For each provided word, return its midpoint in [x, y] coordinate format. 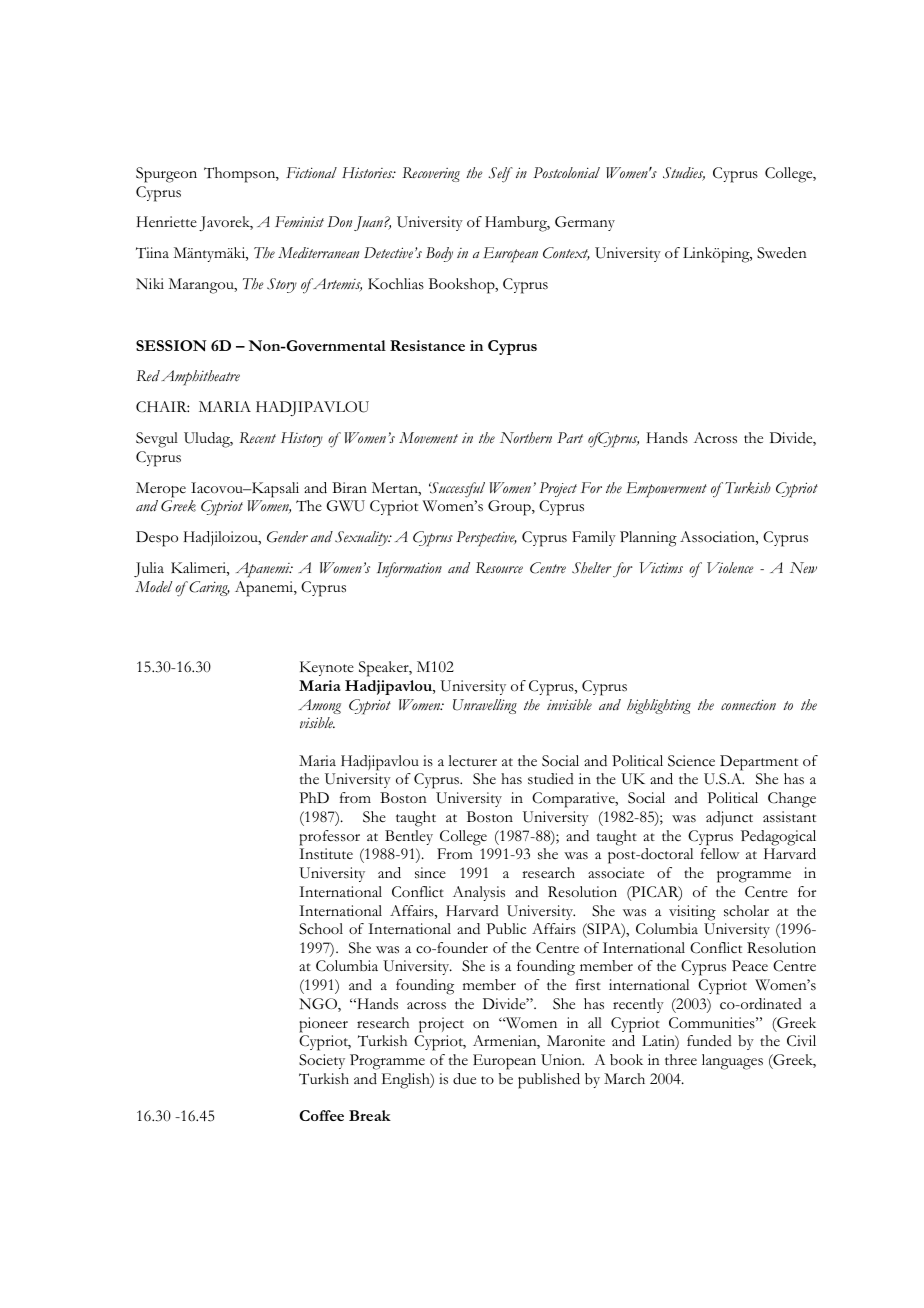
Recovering [431, 174]
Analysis [479, 893]
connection [748, 705]
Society [322, 1061]
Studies [684, 174]
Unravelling [485, 706]
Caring [208, 588]
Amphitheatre [200, 378]
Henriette [167, 222]
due [464, 1079]
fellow [720, 853]
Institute [326, 854]
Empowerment [667, 490]
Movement [428, 438]
